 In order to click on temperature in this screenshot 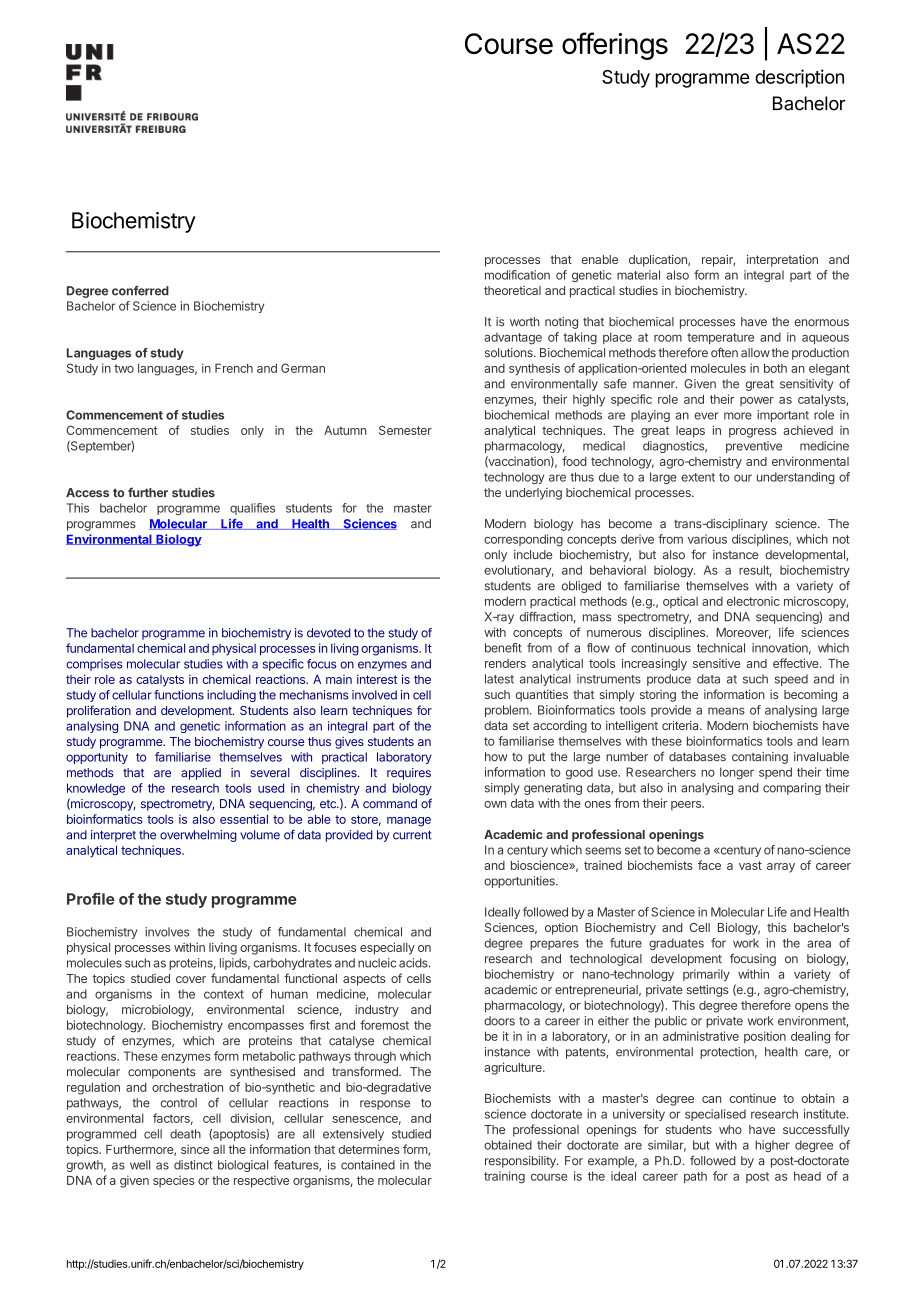, I will do `click(720, 338)`.
